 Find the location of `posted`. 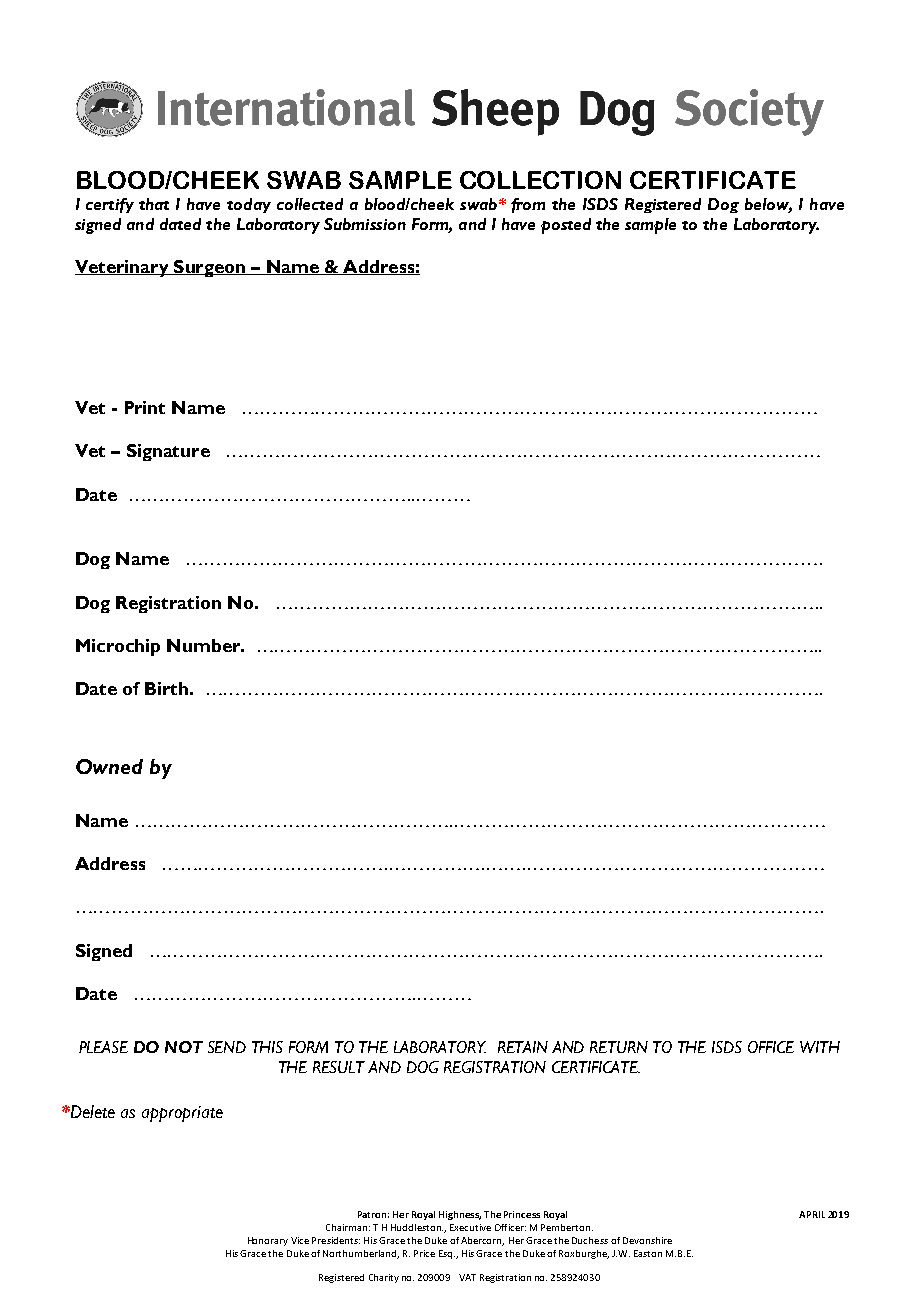

posted is located at coordinates (566, 226).
